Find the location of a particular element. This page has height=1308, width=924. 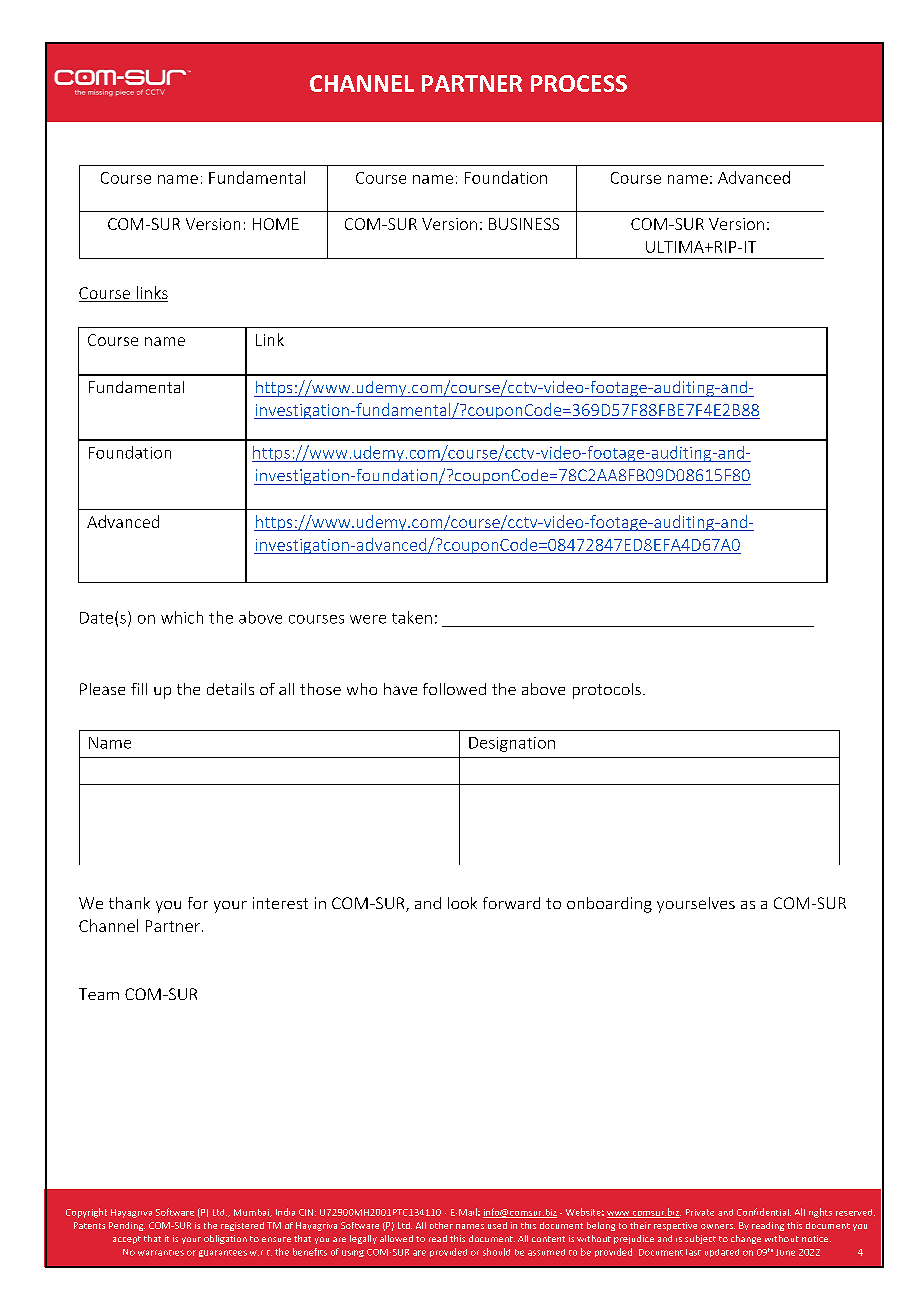

HOME is located at coordinates (276, 224).
